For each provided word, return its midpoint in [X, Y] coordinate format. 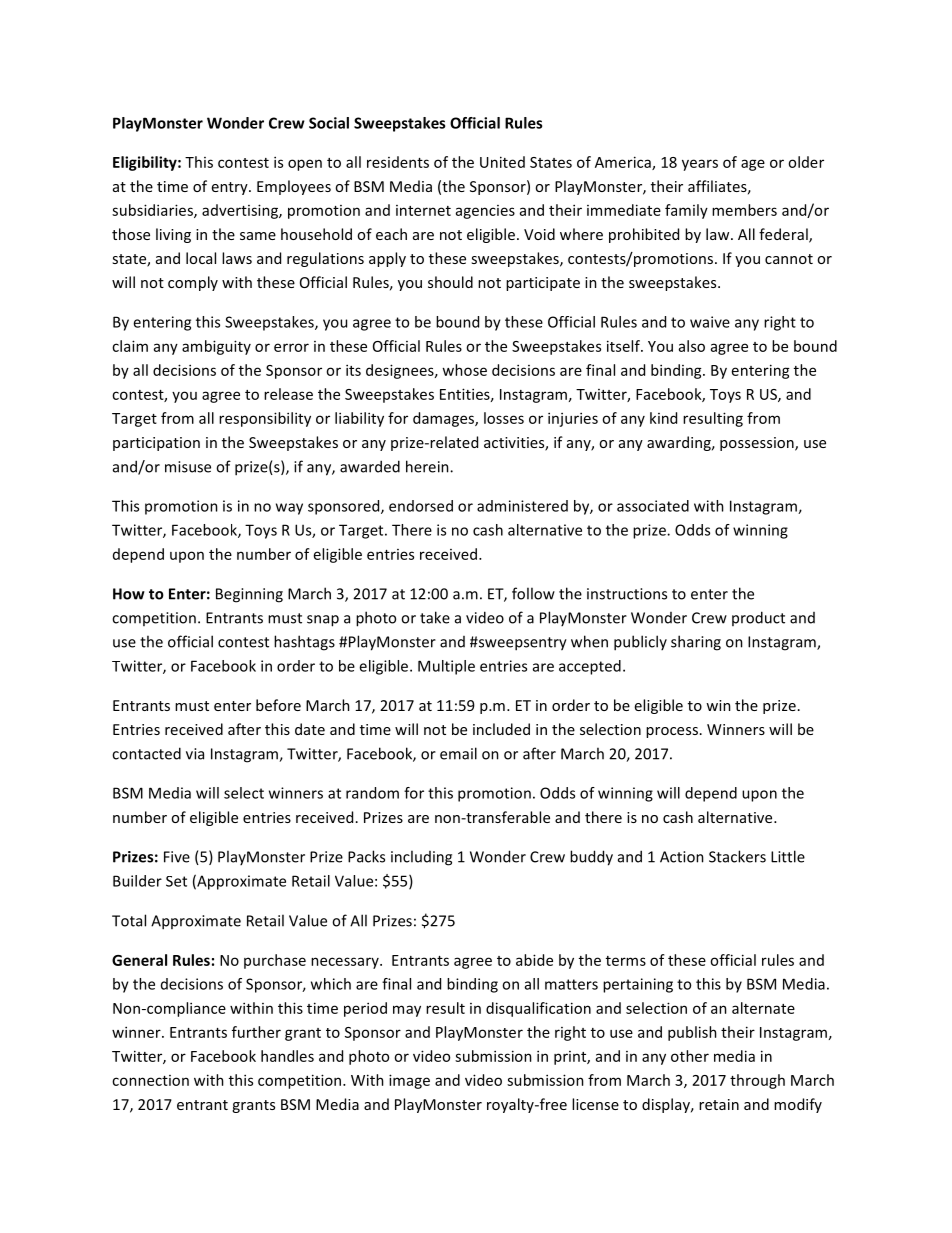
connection [150, 1080]
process [672, 732]
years [700, 165]
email [458, 753]
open [305, 165]
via [195, 754]
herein [428, 466]
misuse [188, 467]
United [502, 162]
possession [758, 444]
